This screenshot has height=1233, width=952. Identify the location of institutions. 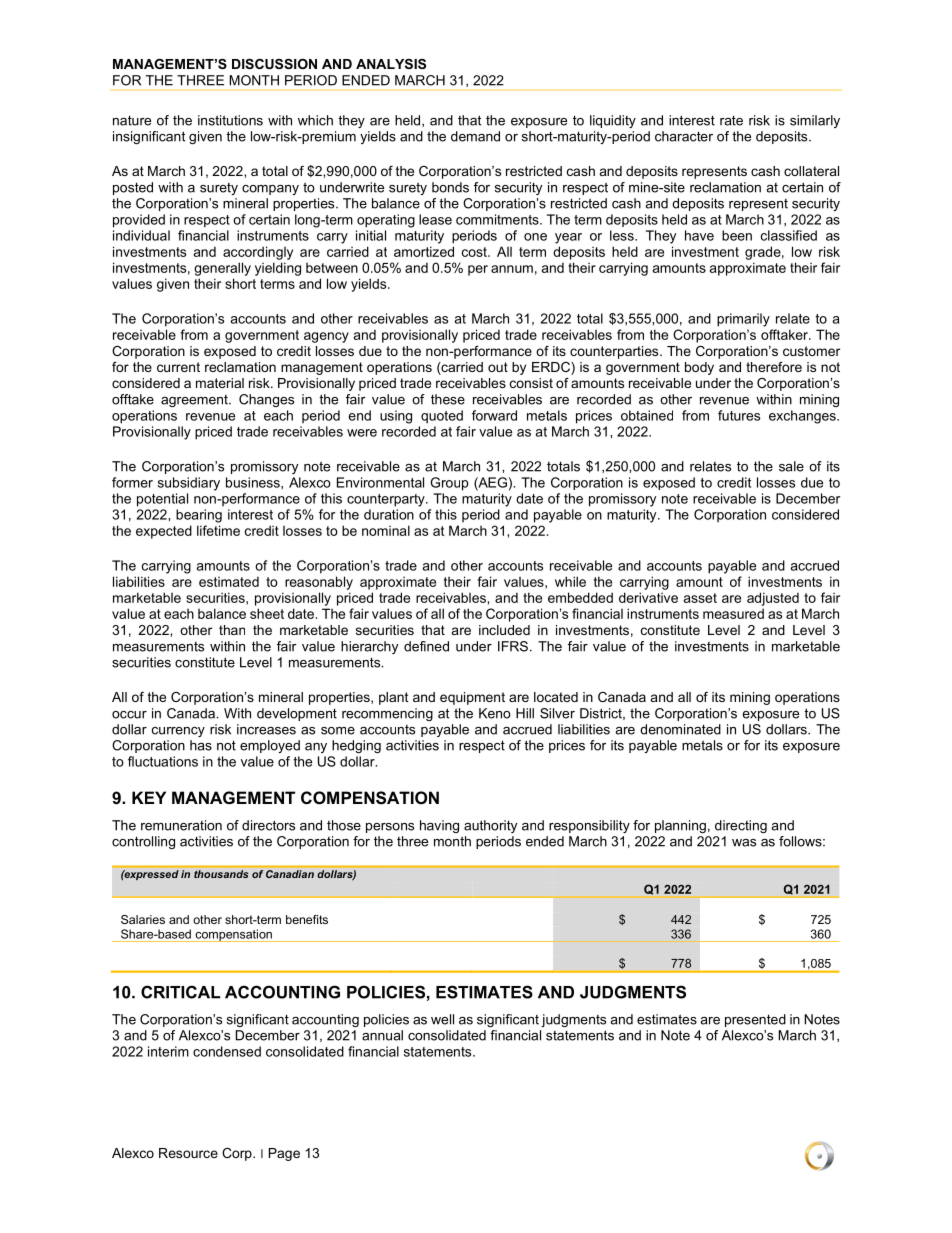
(230, 120).
